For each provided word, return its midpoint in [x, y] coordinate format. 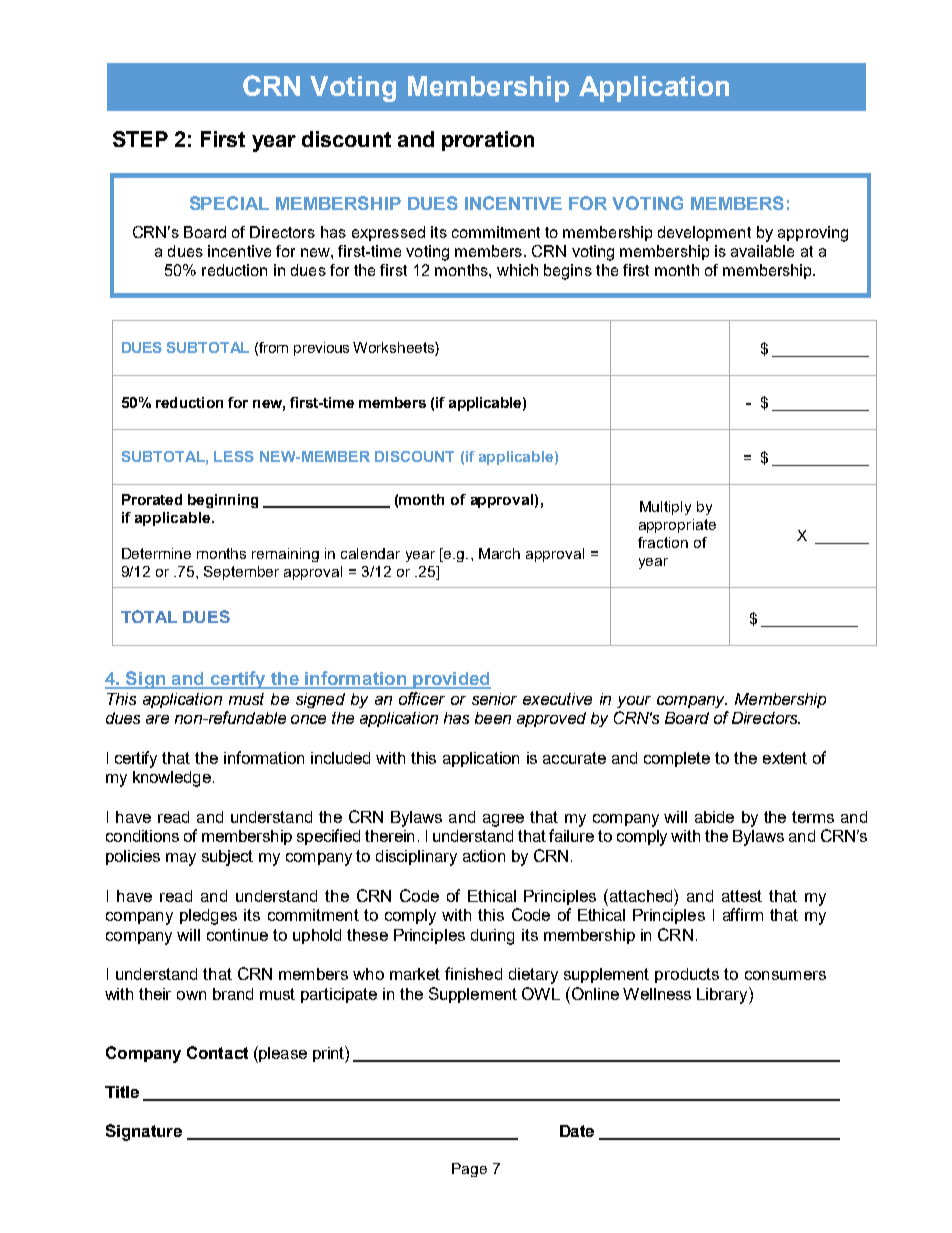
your [634, 702]
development [704, 233]
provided [451, 680]
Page [469, 1170]
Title [122, 1092]
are [157, 719]
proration [488, 141]
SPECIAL [229, 203]
